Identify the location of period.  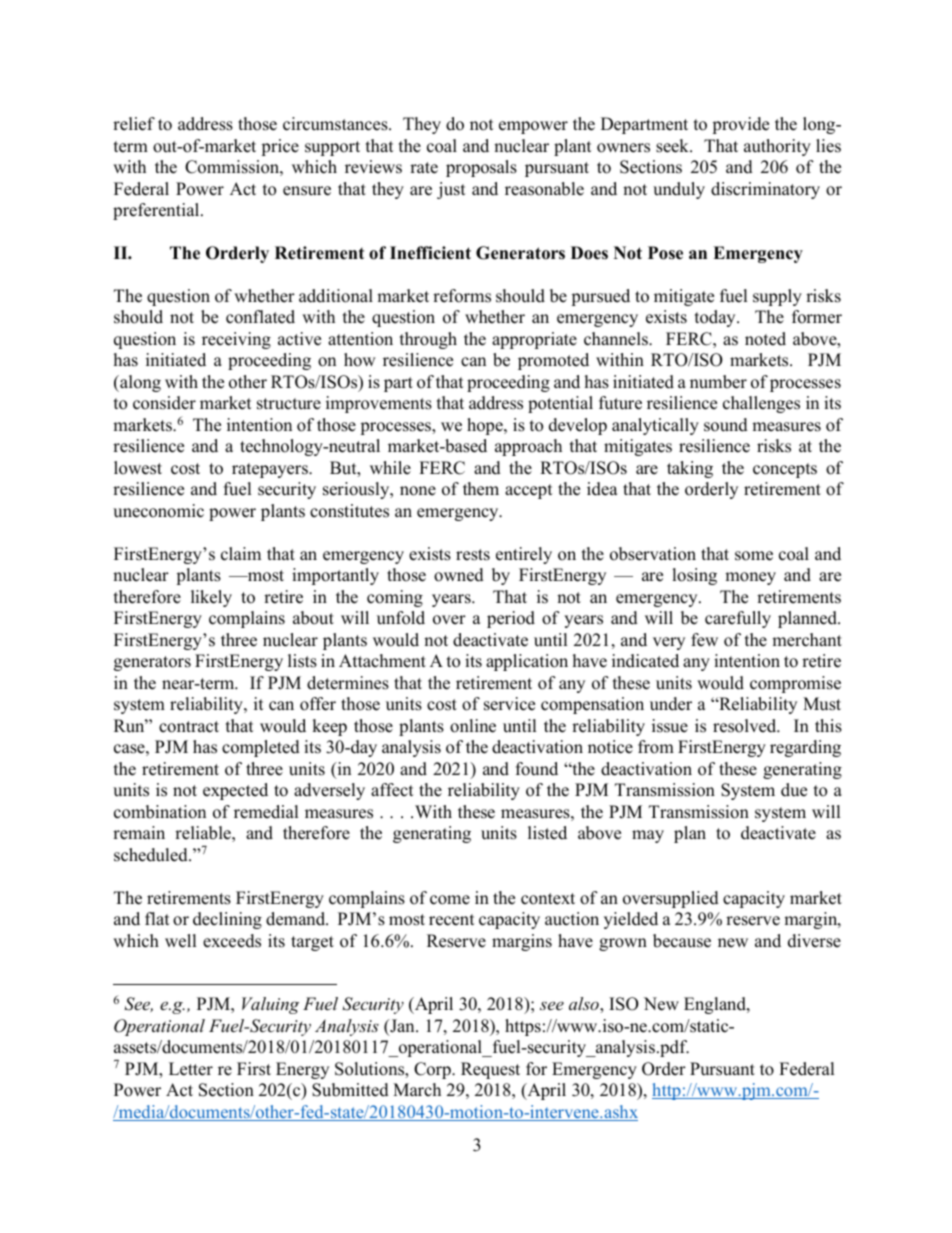
(511, 619).
